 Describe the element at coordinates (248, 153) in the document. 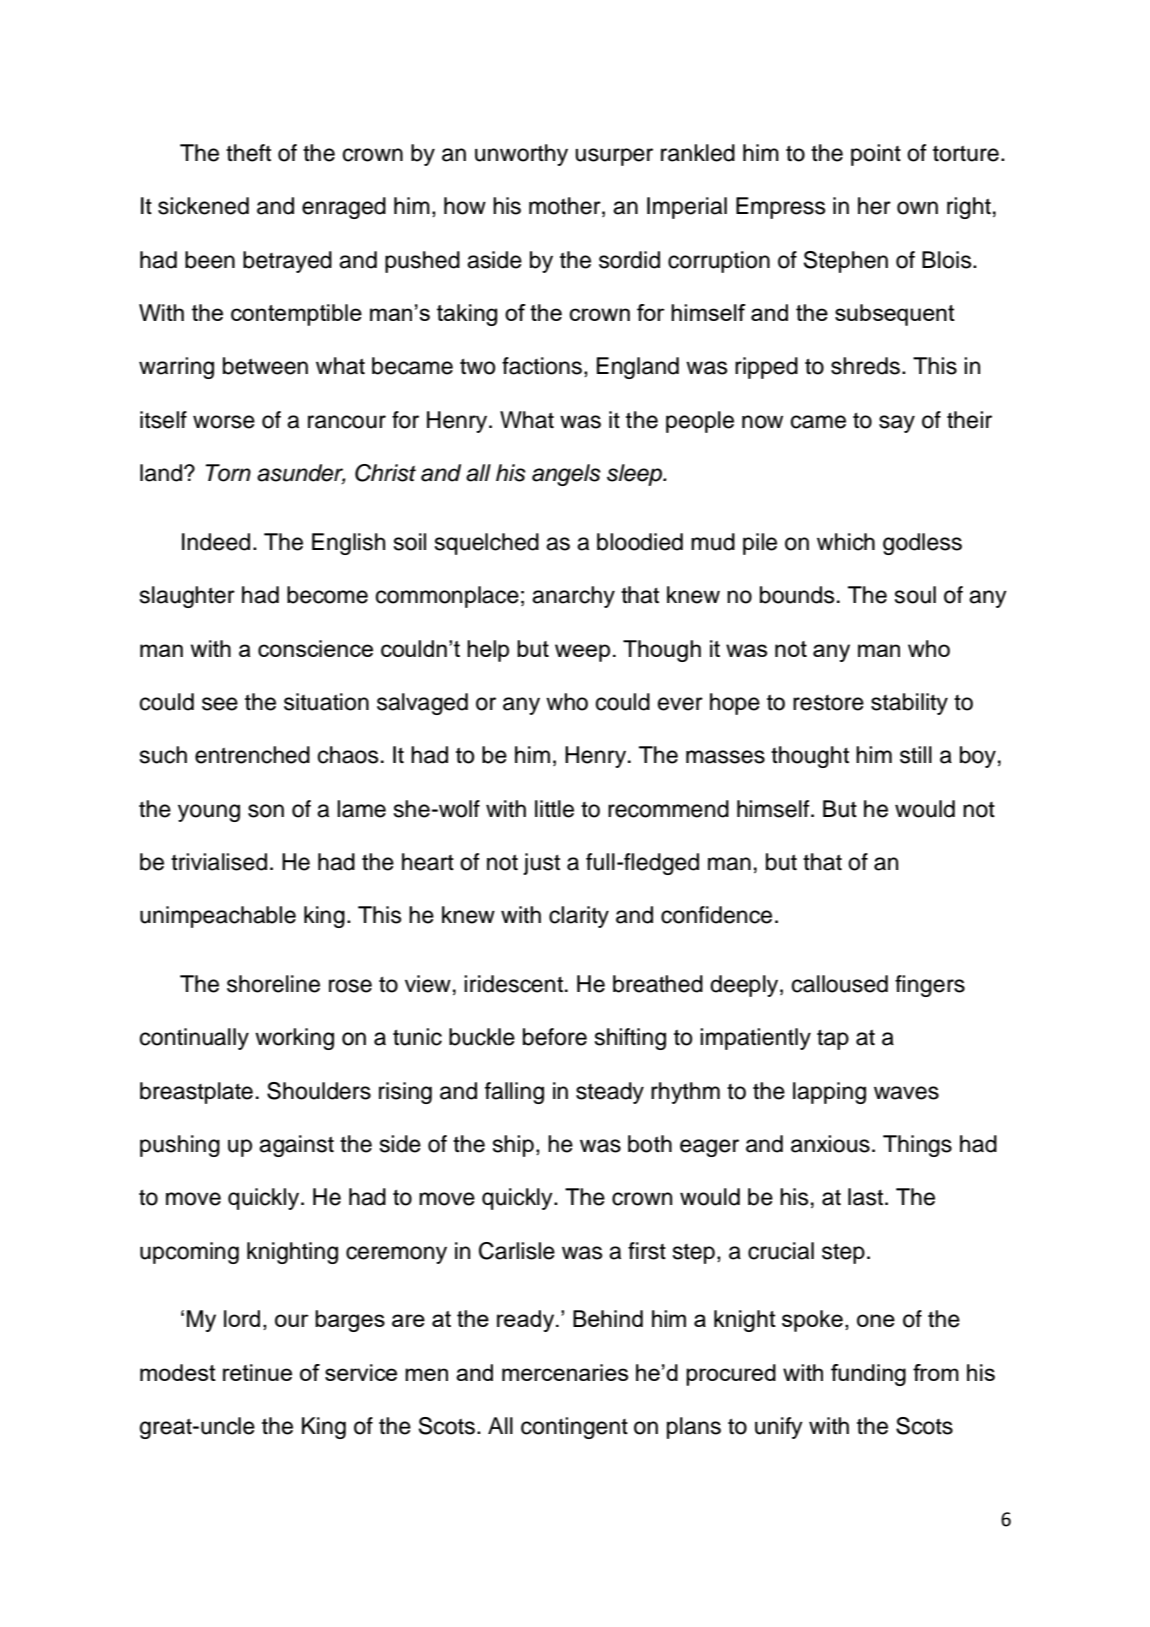

I see `theft` at that location.
